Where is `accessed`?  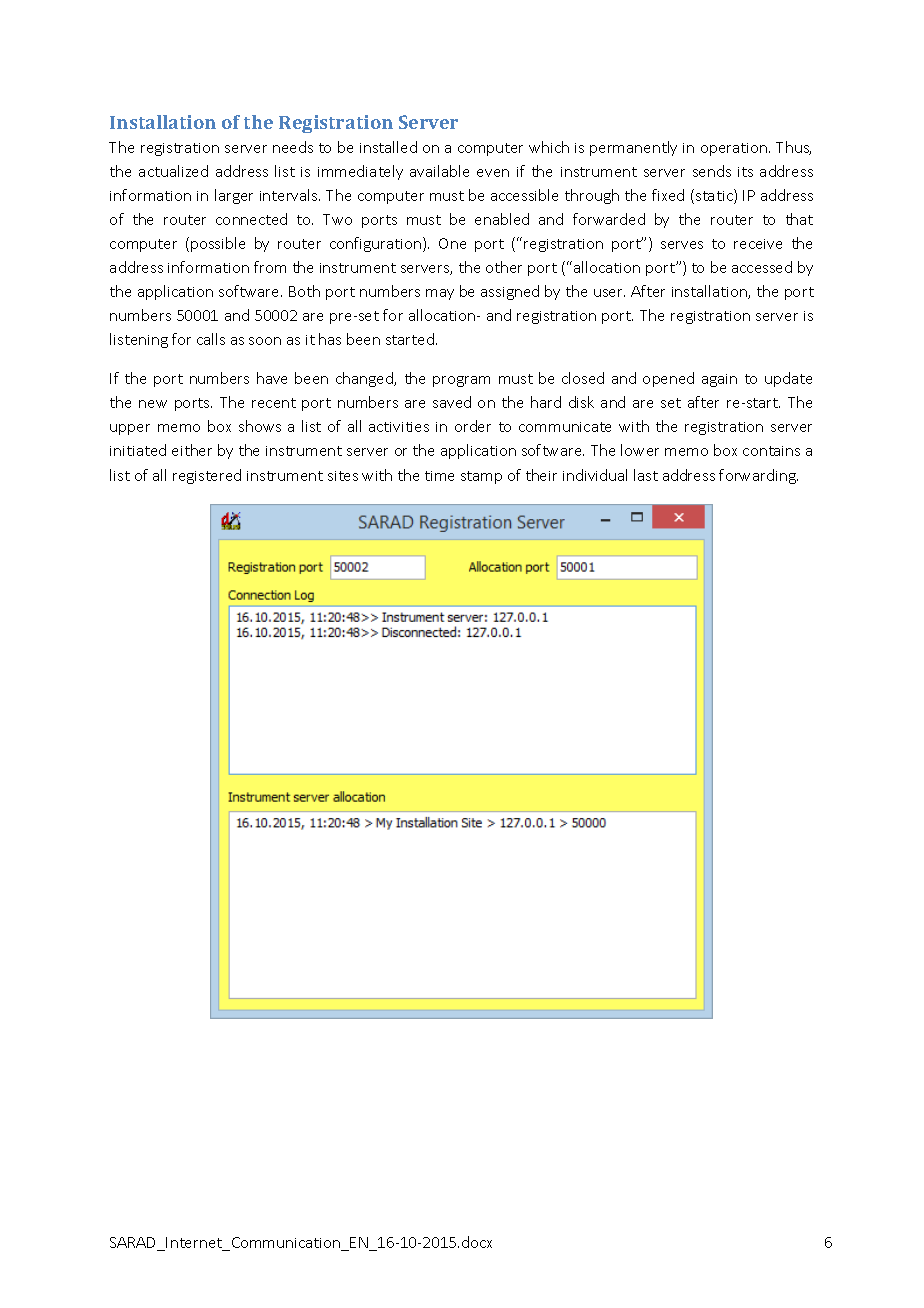 accessed is located at coordinates (762, 267).
